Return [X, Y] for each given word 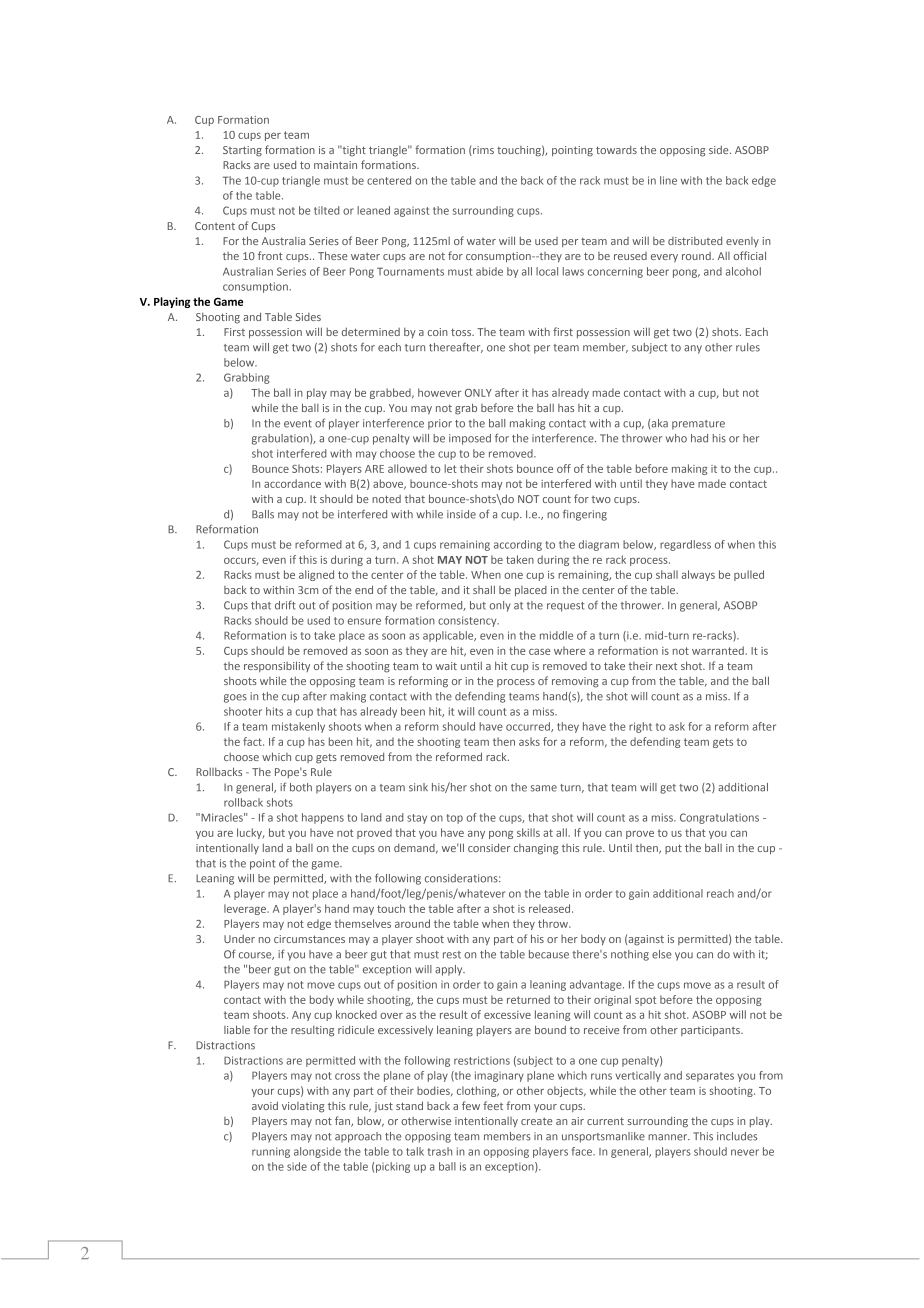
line [668, 180]
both [301, 787]
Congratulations [719, 818]
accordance [292, 483]
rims [482, 151]
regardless [685, 545]
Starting [242, 151]
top [454, 819]
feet [493, 1105]
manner [669, 1137]
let [450, 468]
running [271, 1152]
